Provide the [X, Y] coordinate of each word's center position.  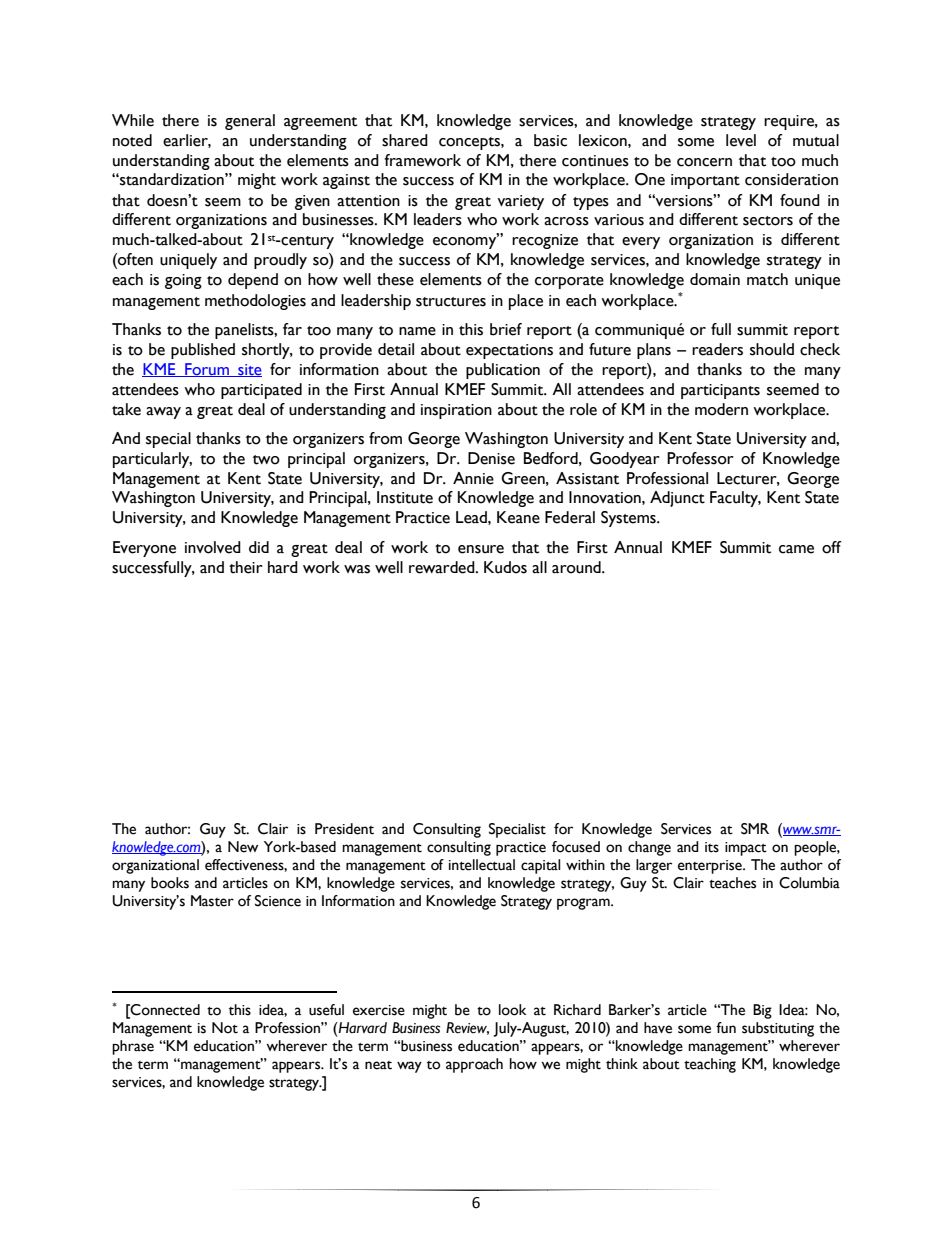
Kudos [505, 567]
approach [474, 1065]
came [796, 549]
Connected [164, 1010]
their [246, 567]
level [741, 140]
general [250, 122]
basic [550, 140]
